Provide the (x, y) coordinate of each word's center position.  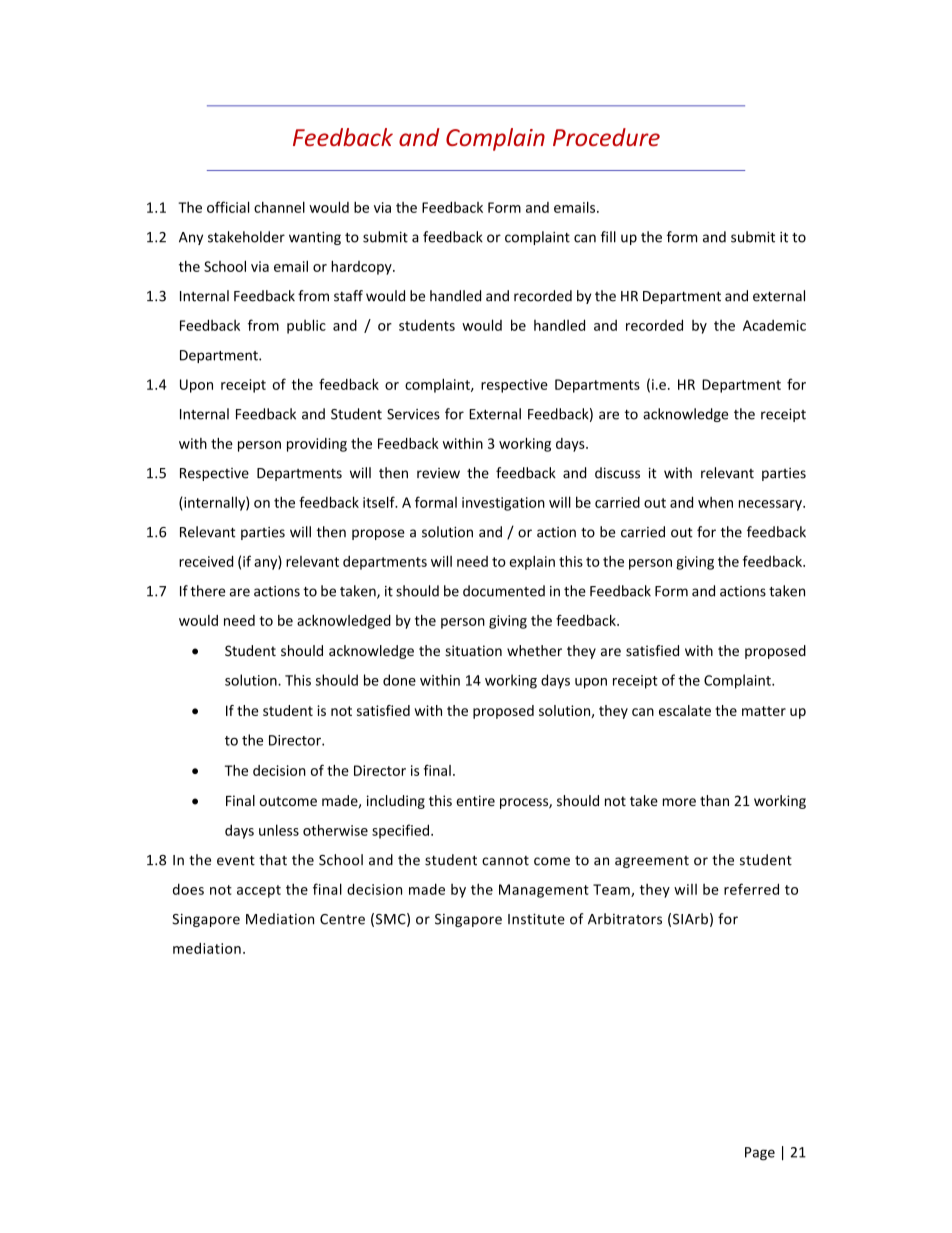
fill (608, 237)
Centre (342, 919)
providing (317, 445)
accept (259, 891)
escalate (685, 710)
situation (473, 650)
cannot (505, 861)
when (715, 502)
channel (279, 207)
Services (413, 414)
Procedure (606, 137)
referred (751, 889)
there (208, 591)
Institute (536, 919)
